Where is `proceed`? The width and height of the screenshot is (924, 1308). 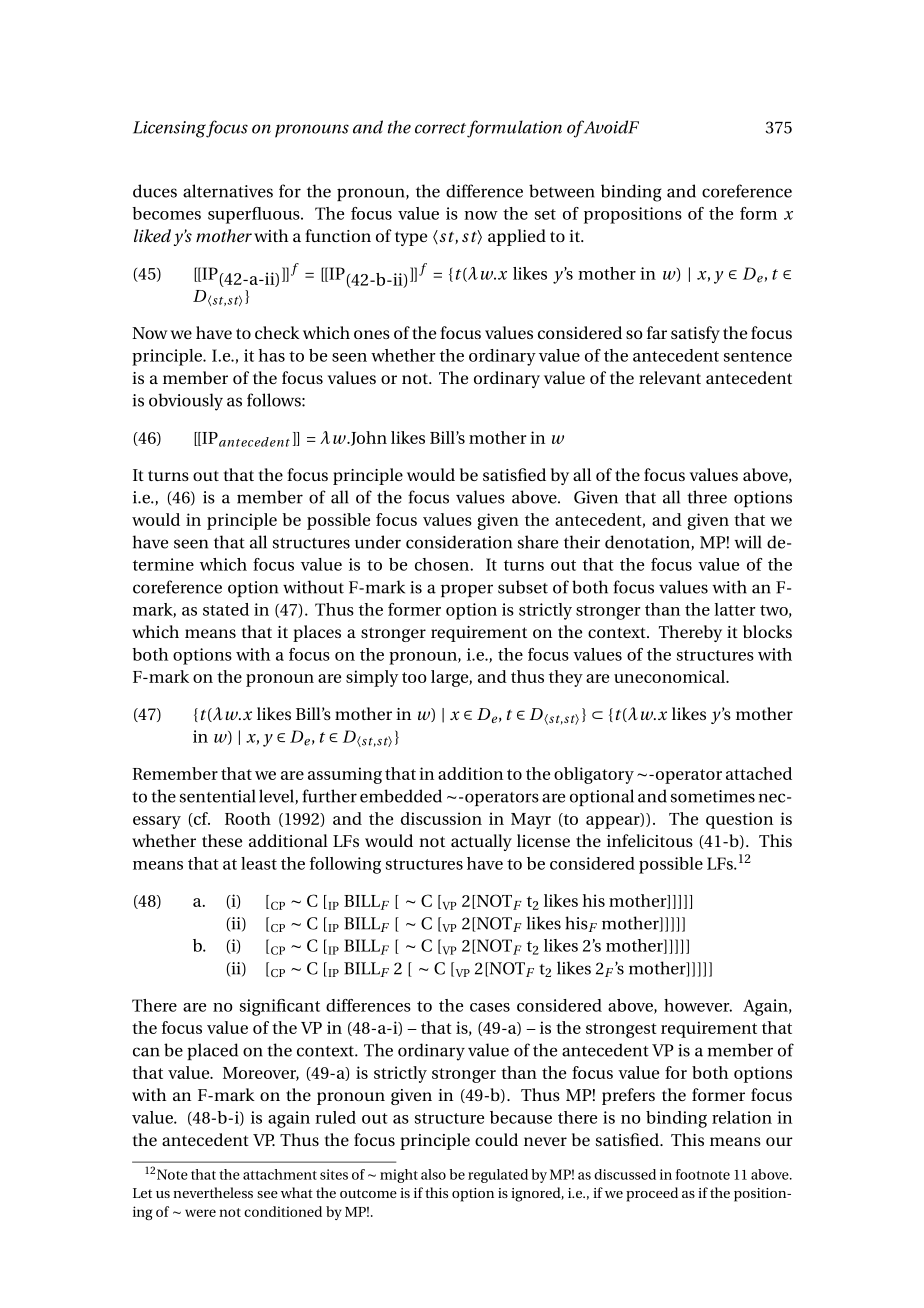
proceed is located at coordinates (652, 1194).
